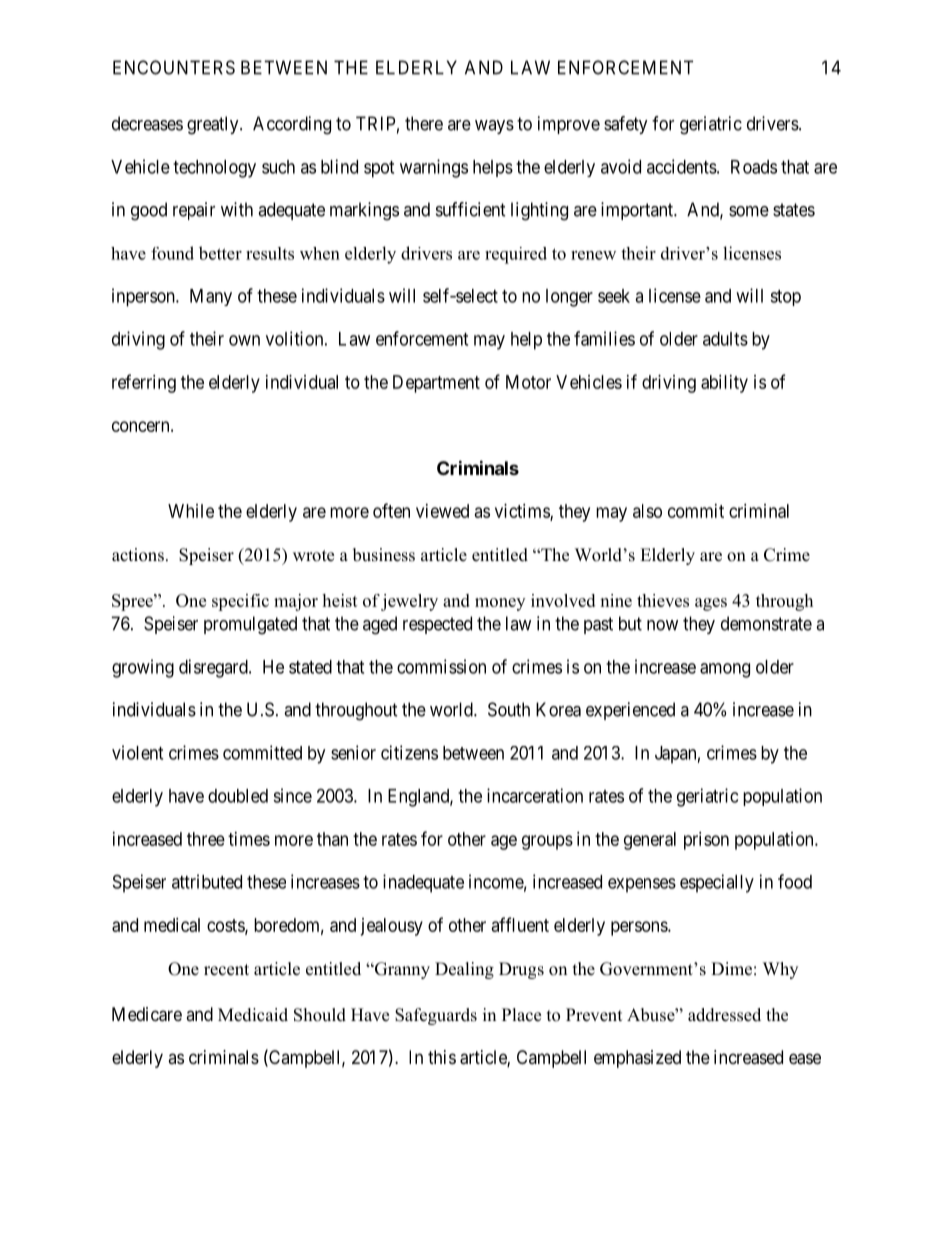 The image size is (952, 1233). Describe the element at coordinates (785, 298) in the screenshot. I see `stop` at that location.
